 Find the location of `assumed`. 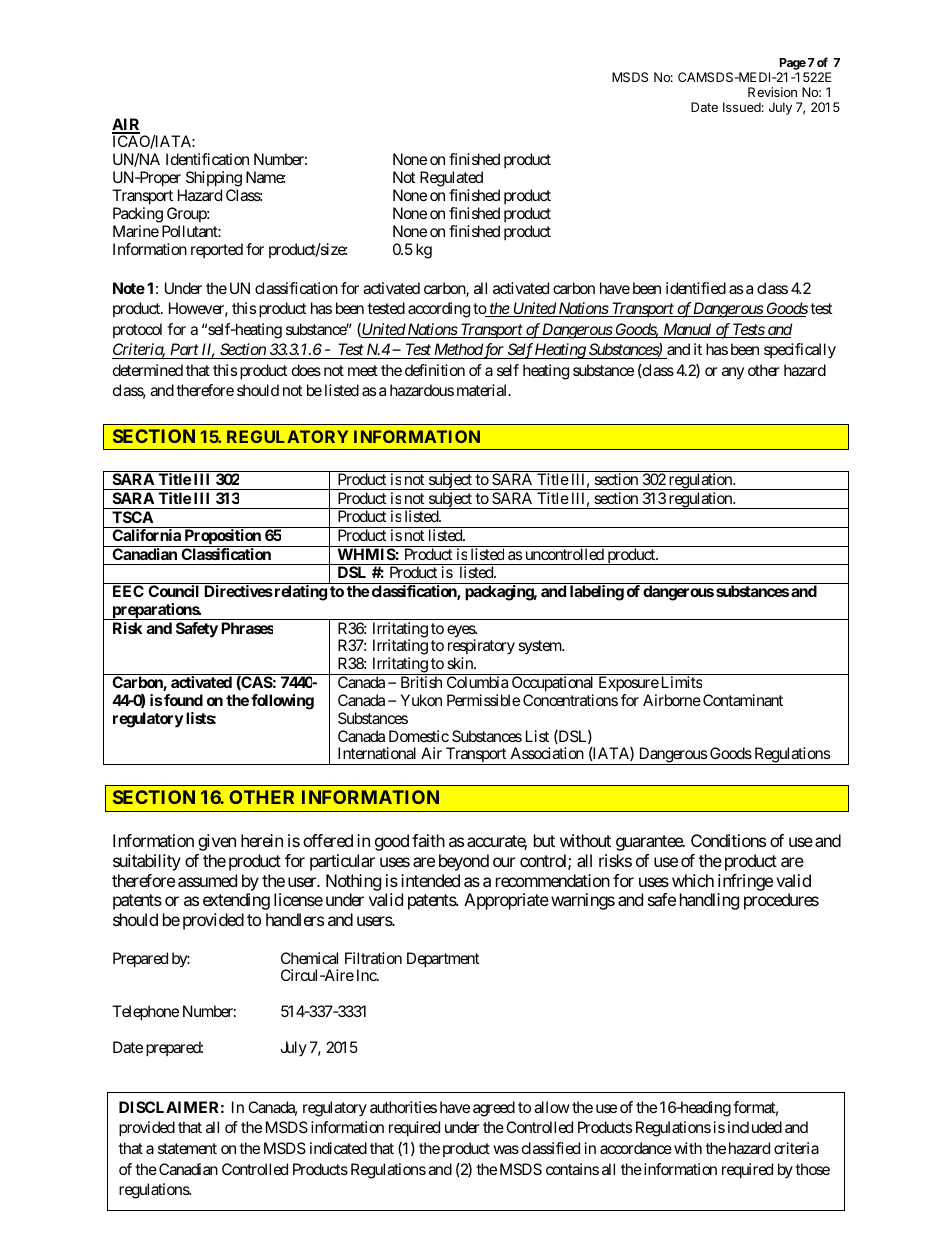

assumed is located at coordinates (207, 880).
